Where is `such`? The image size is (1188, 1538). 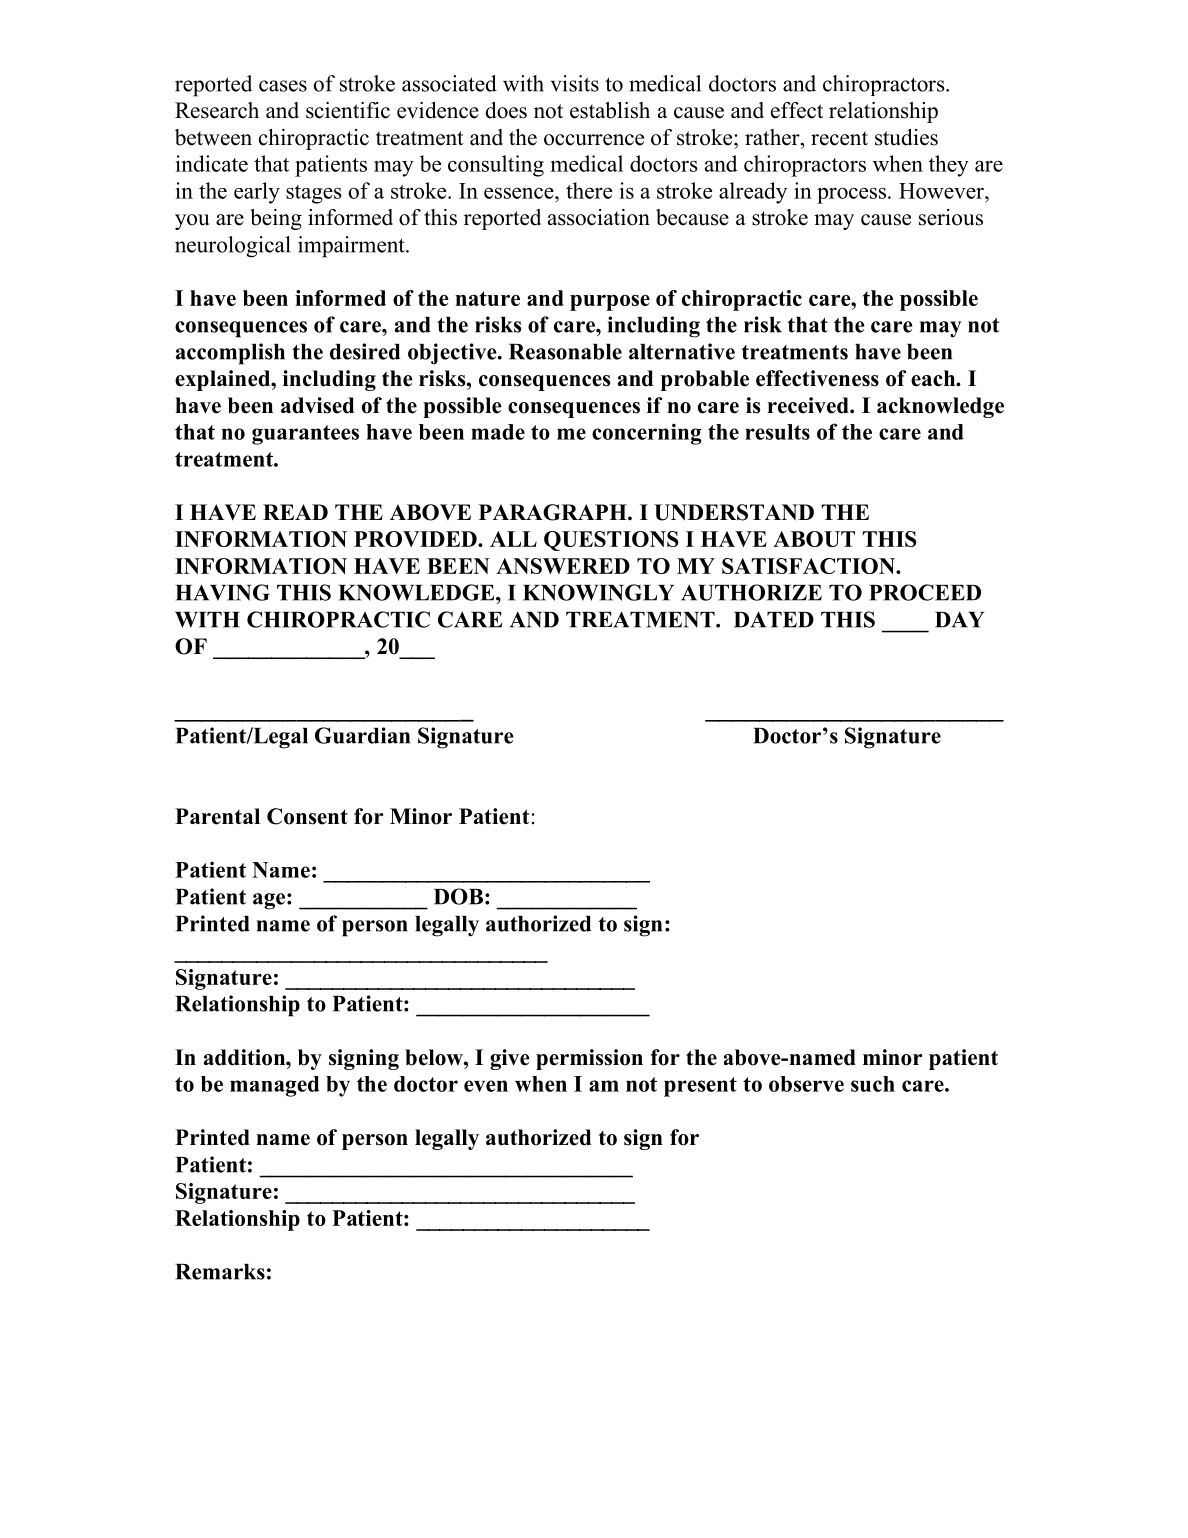 such is located at coordinates (873, 1084).
